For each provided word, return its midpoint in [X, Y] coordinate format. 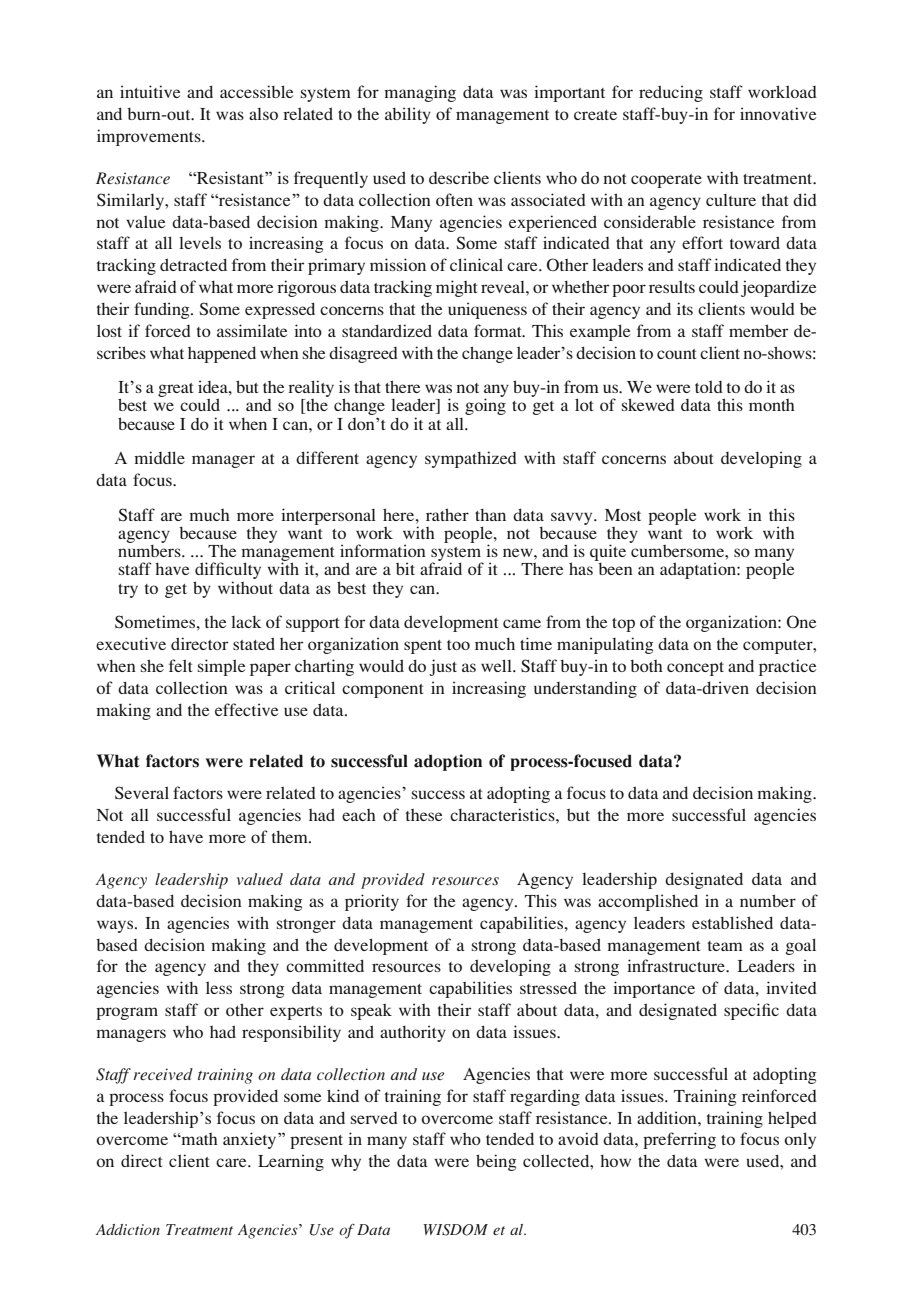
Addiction [128, 1229]
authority [413, 1033]
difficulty [228, 572]
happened [222, 354]
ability [408, 115]
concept [695, 669]
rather [447, 514]
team [725, 946]
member [758, 330]
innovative [778, 113]
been [615, 569]
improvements [150, 137]
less [219, 987]
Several [142, 793]
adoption [448, 762]
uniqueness [487, 310]
